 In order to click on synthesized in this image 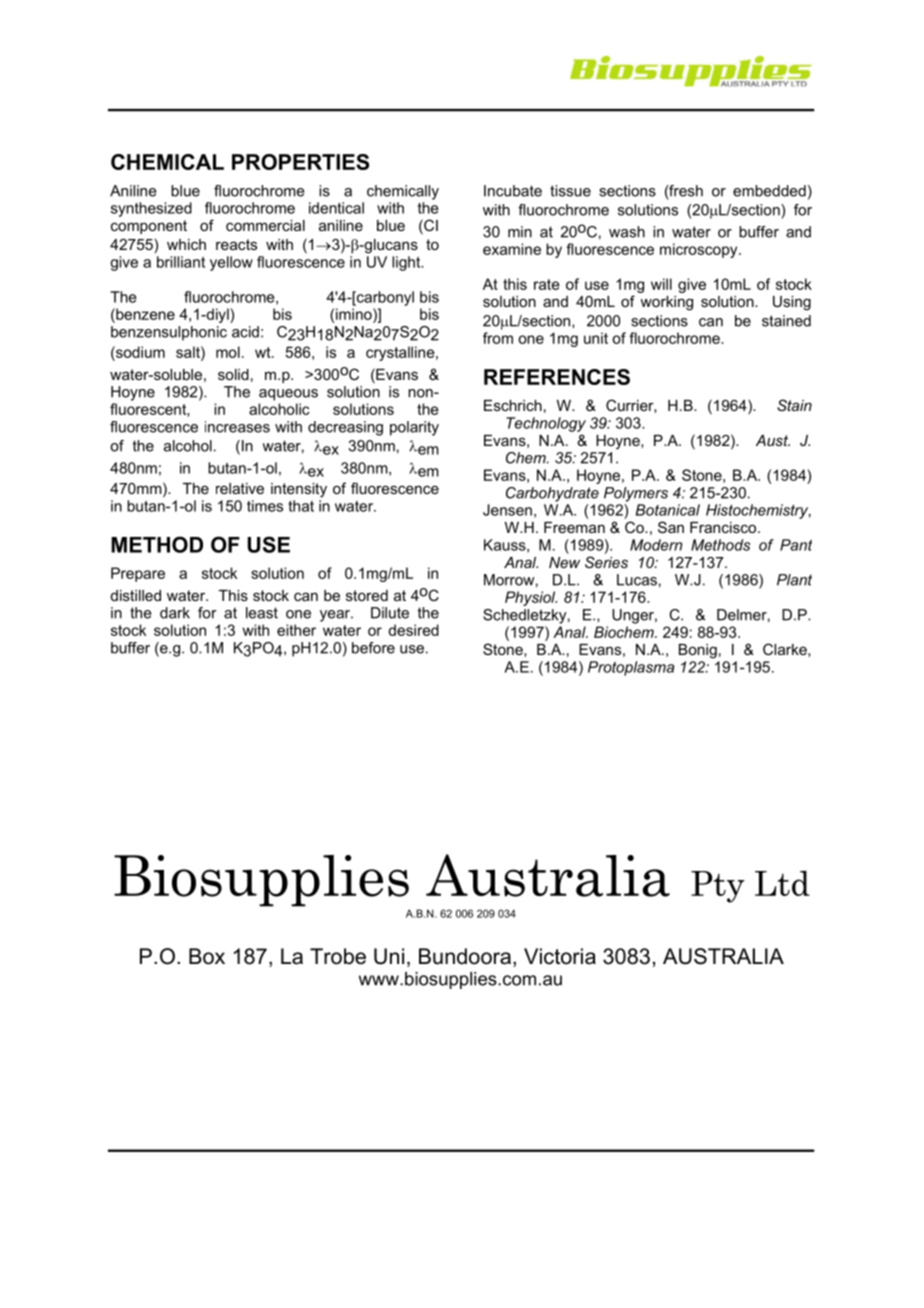, I will do `click(151, 209)`.
